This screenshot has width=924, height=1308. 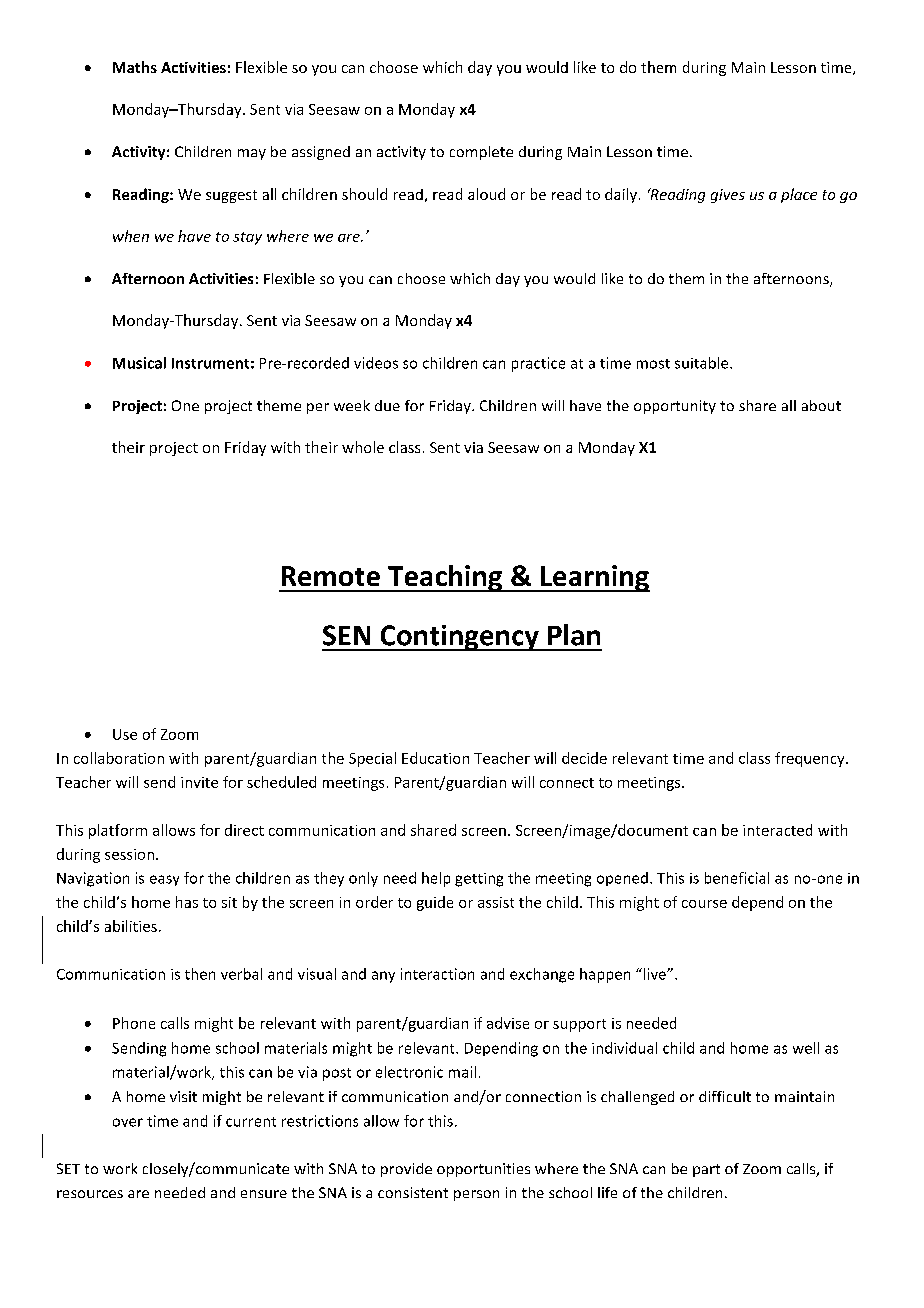 I want to click on whole, so click(x=363, y=447).
